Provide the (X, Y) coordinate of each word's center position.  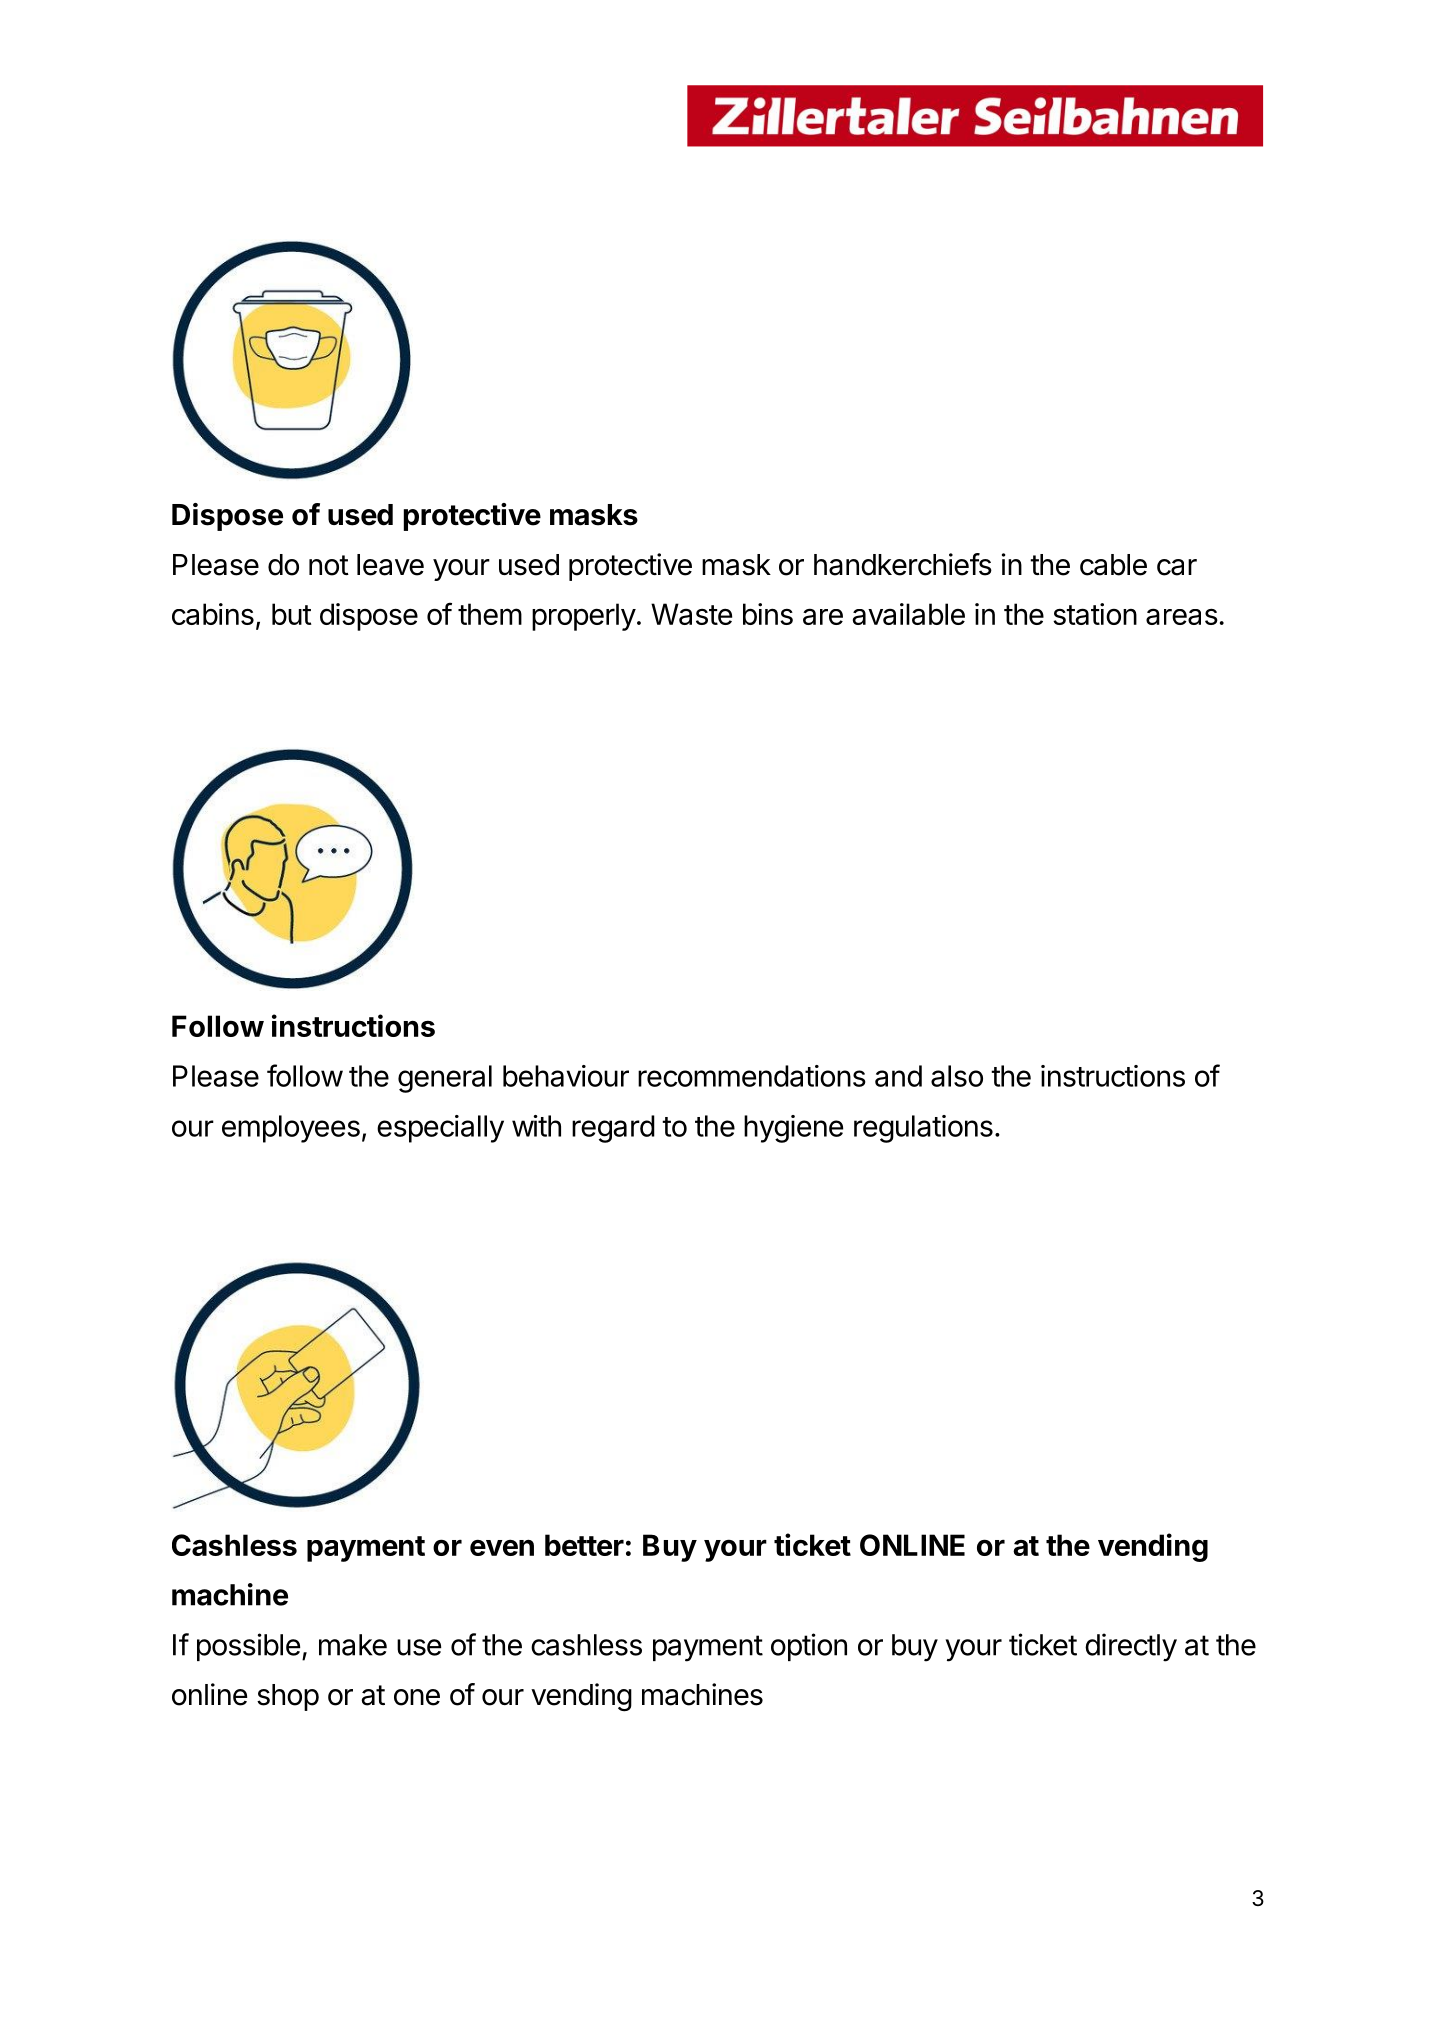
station (1095, 614)
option (809, 1647)
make (353, 1645)
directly (1131, 1647)
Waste (691, 614)
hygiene (793, 1129)
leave (390, 565)
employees (291, 1129)
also (957, 1076)
